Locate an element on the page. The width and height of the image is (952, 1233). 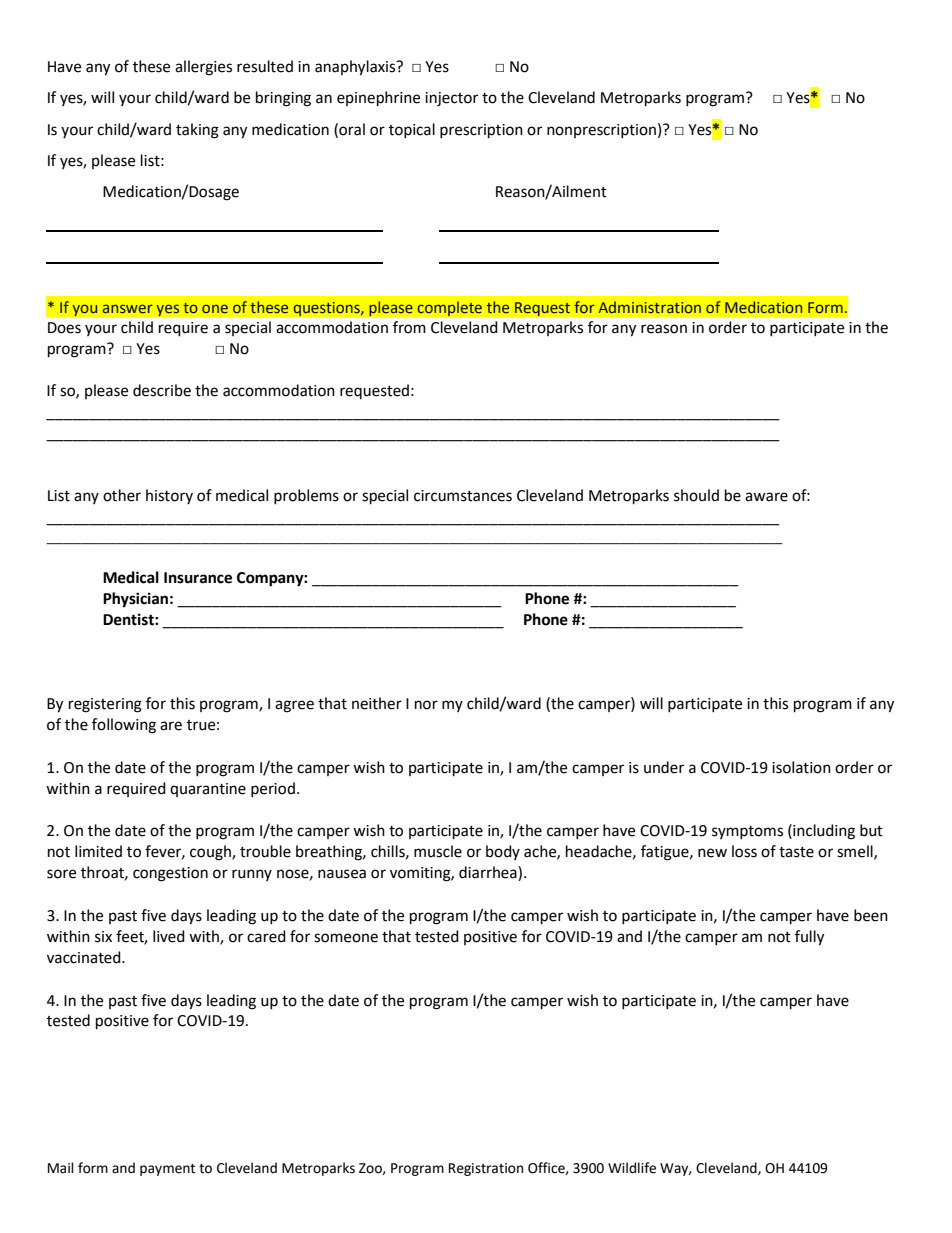
taking is located at coordinates (197, 131).
